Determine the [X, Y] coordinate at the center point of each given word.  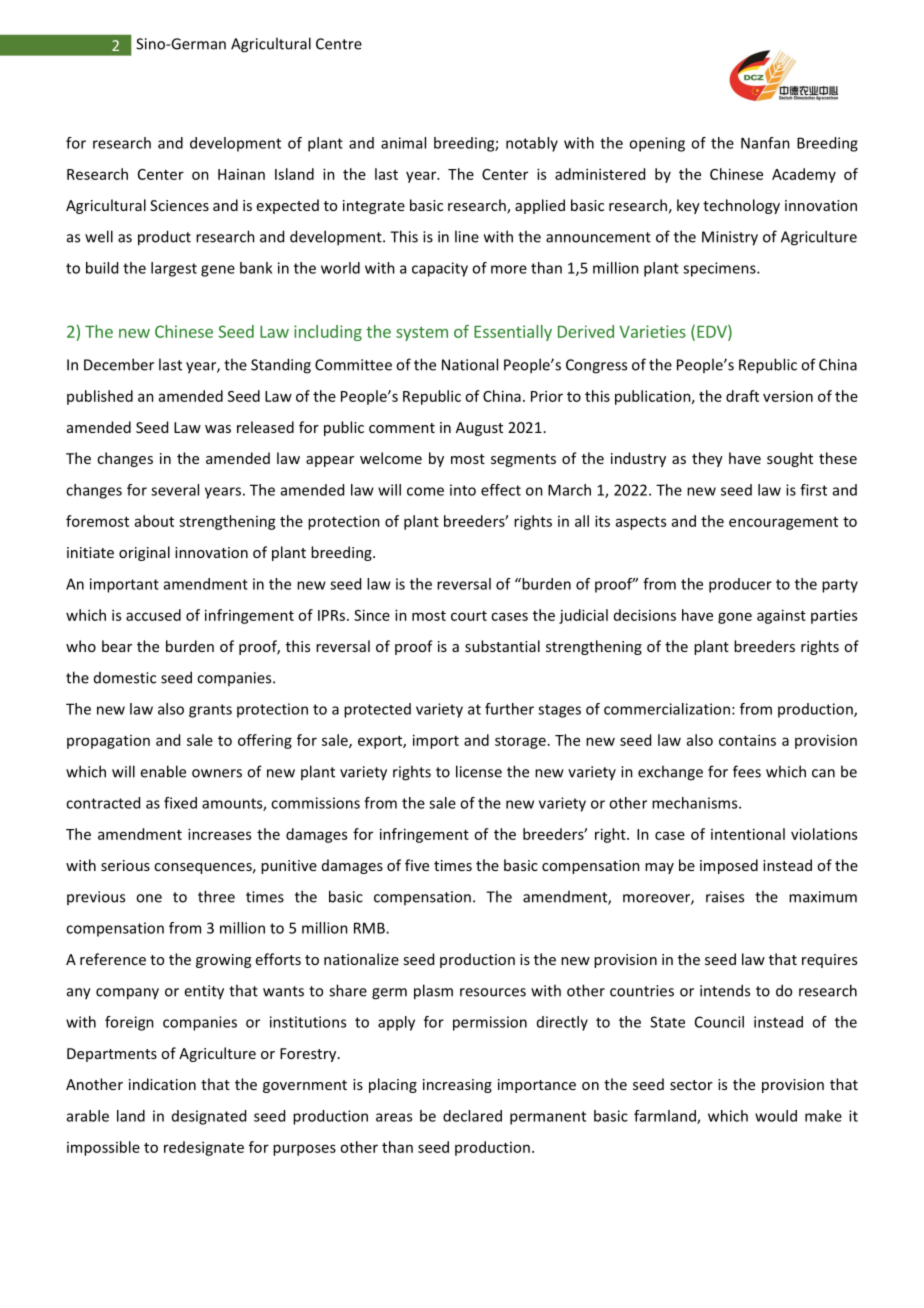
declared [472, 1116]
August [479, 429]
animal [403, 143]
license [479, 771]
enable [163, 771]
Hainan [241, 174]
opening [657, 144]
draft [742, 396]
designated [209, 1117]
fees [747, 771]
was [218, 429]
